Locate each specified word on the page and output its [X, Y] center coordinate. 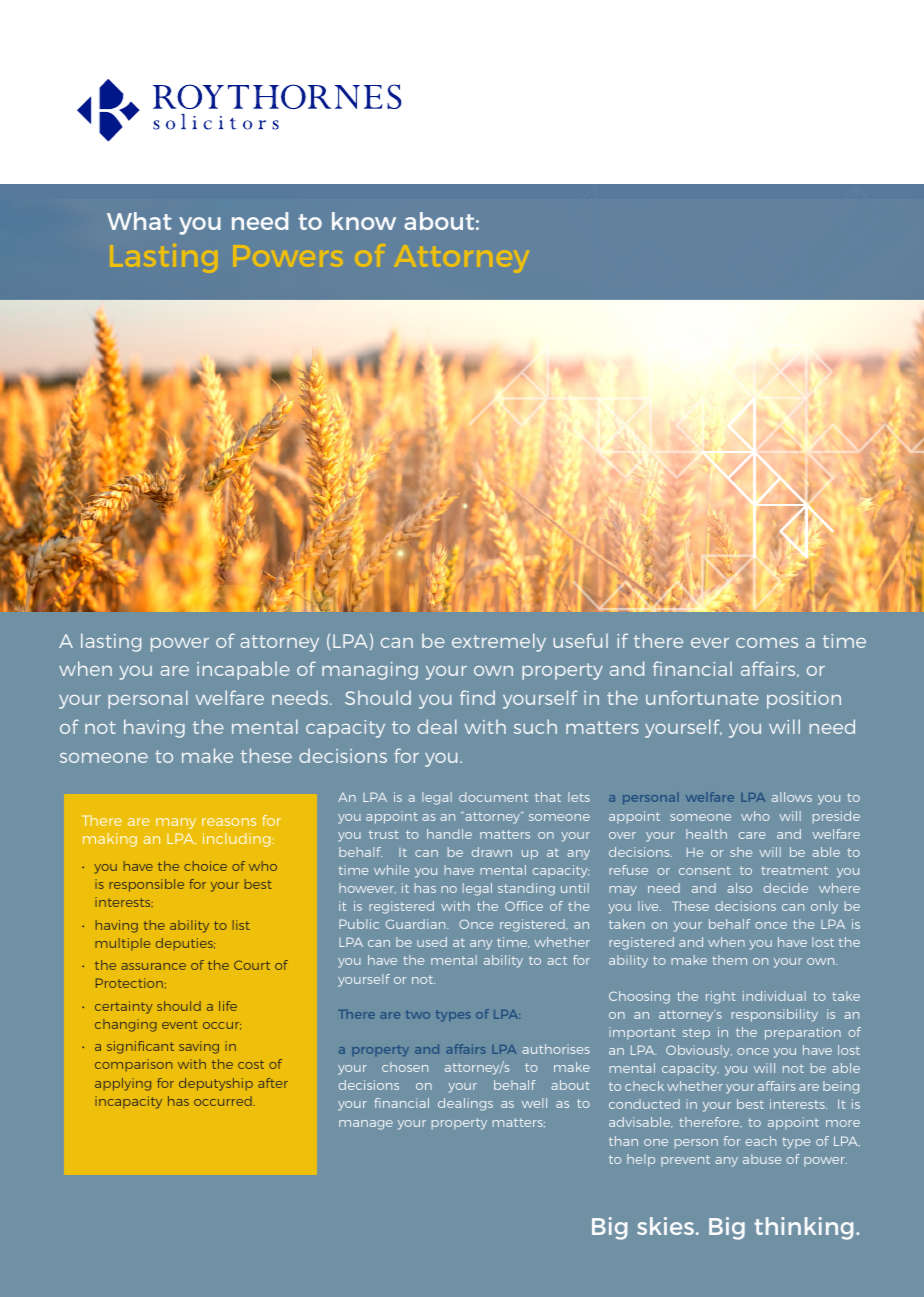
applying [123, 1084]
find [477, 697]
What [139, 221]
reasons [229, 822]
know [364, 221]
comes [767, 643]
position [804, 700]
